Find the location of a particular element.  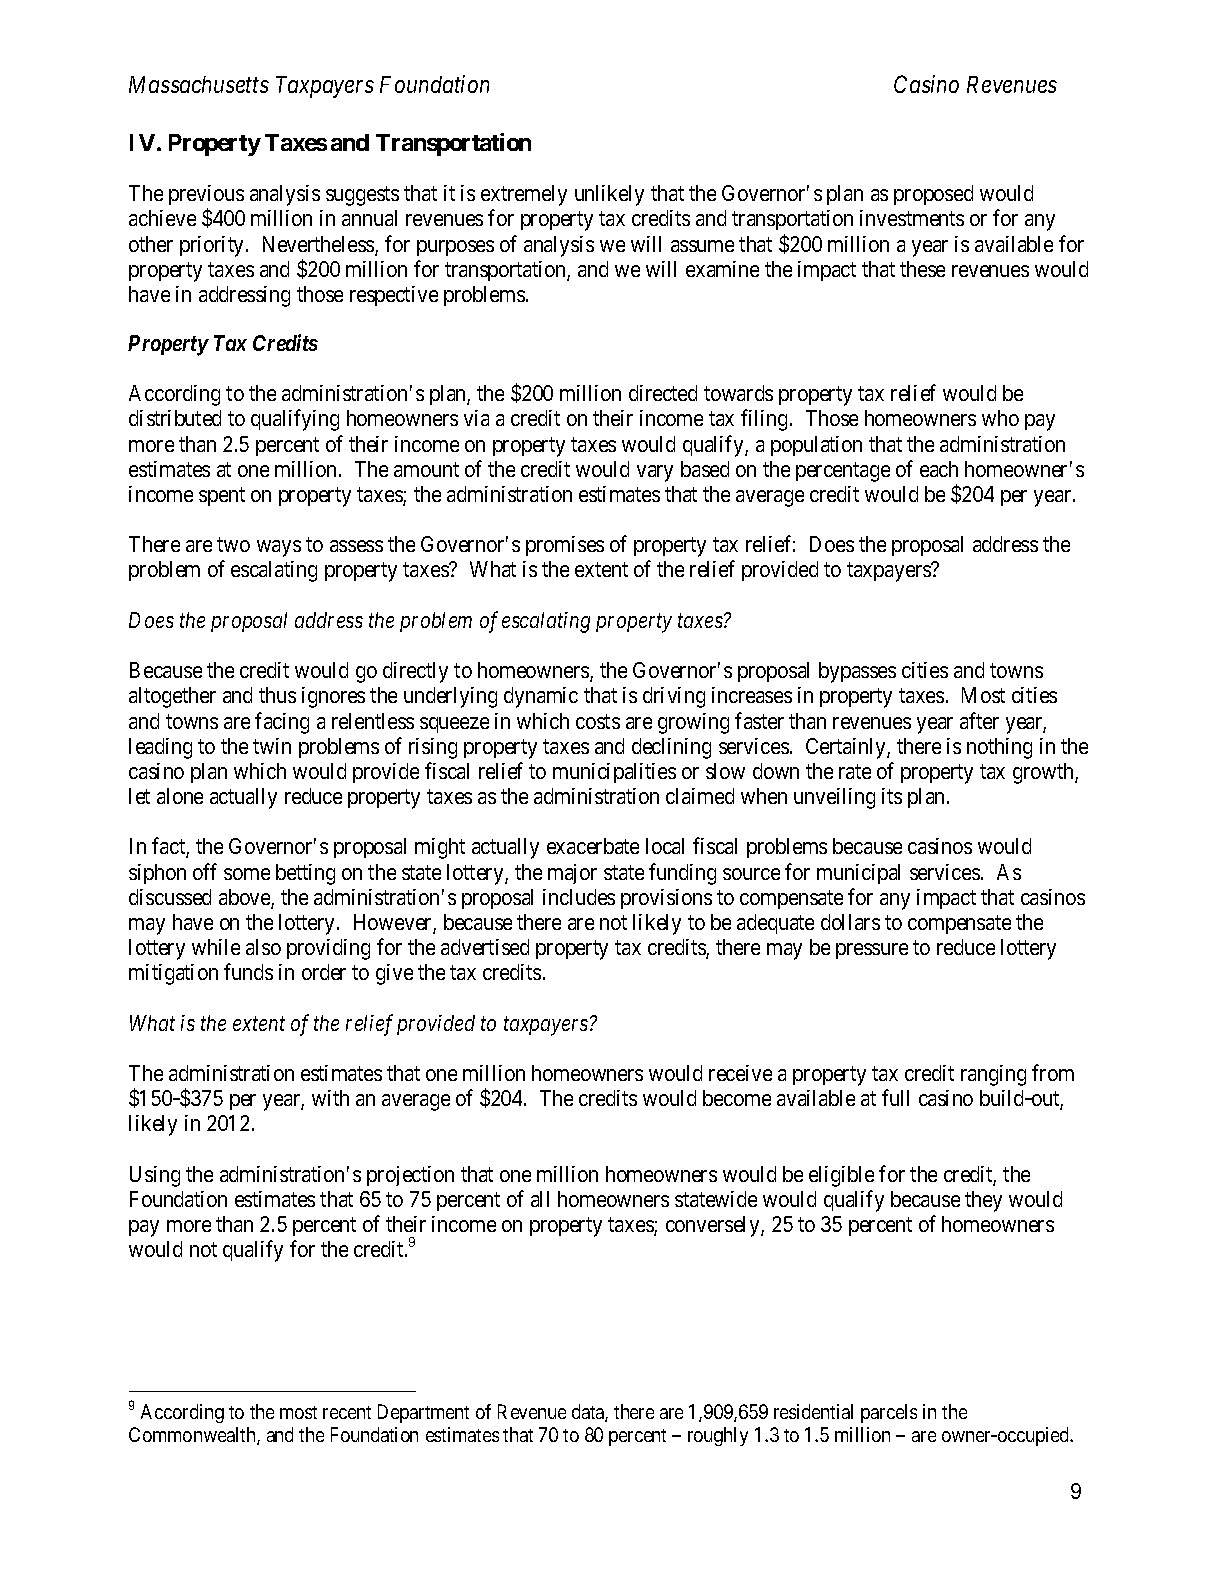

extremely is located at coordinates (524, 195).
